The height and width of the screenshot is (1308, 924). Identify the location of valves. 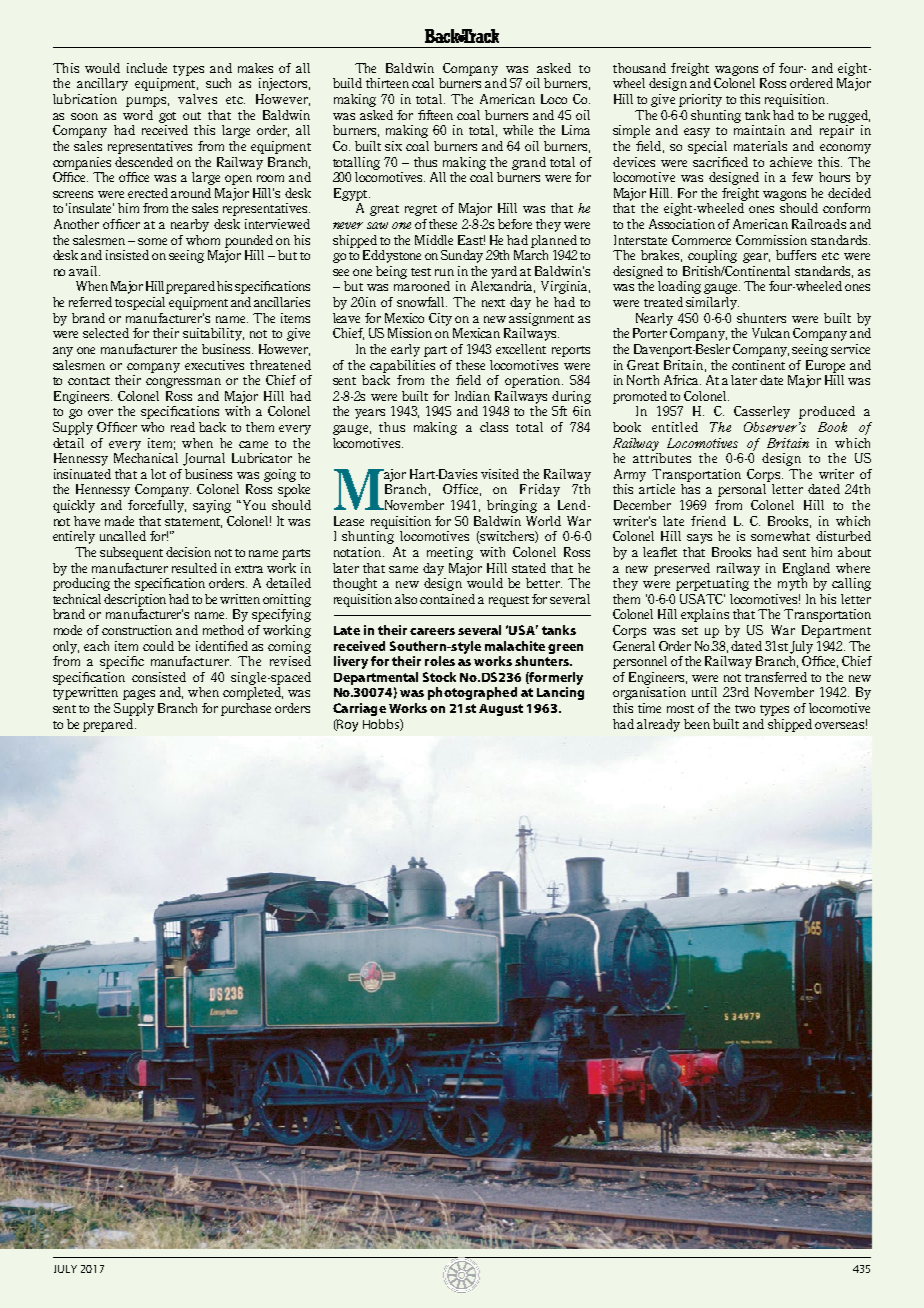
(197, 99).
